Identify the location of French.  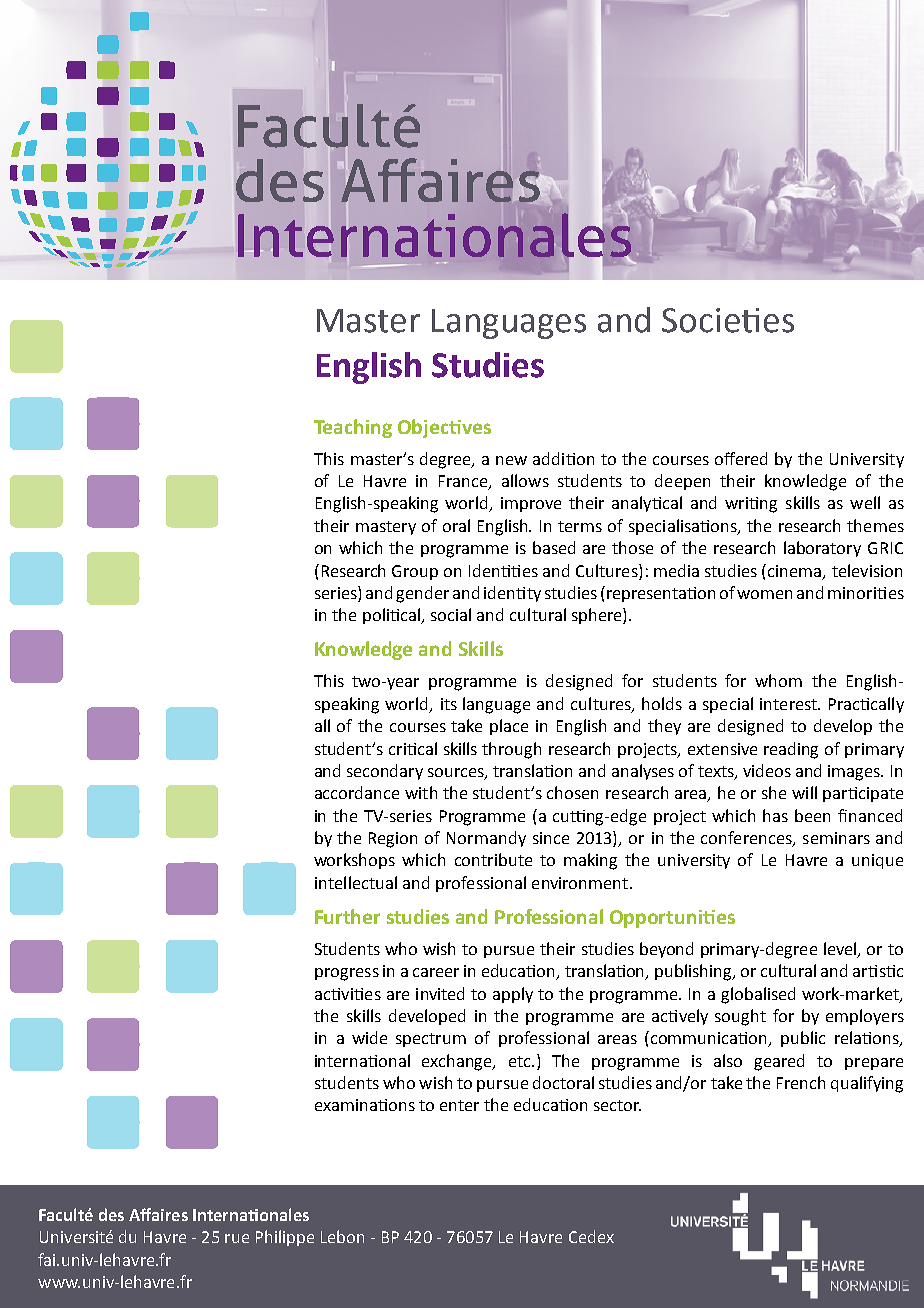
(801, 1082).
